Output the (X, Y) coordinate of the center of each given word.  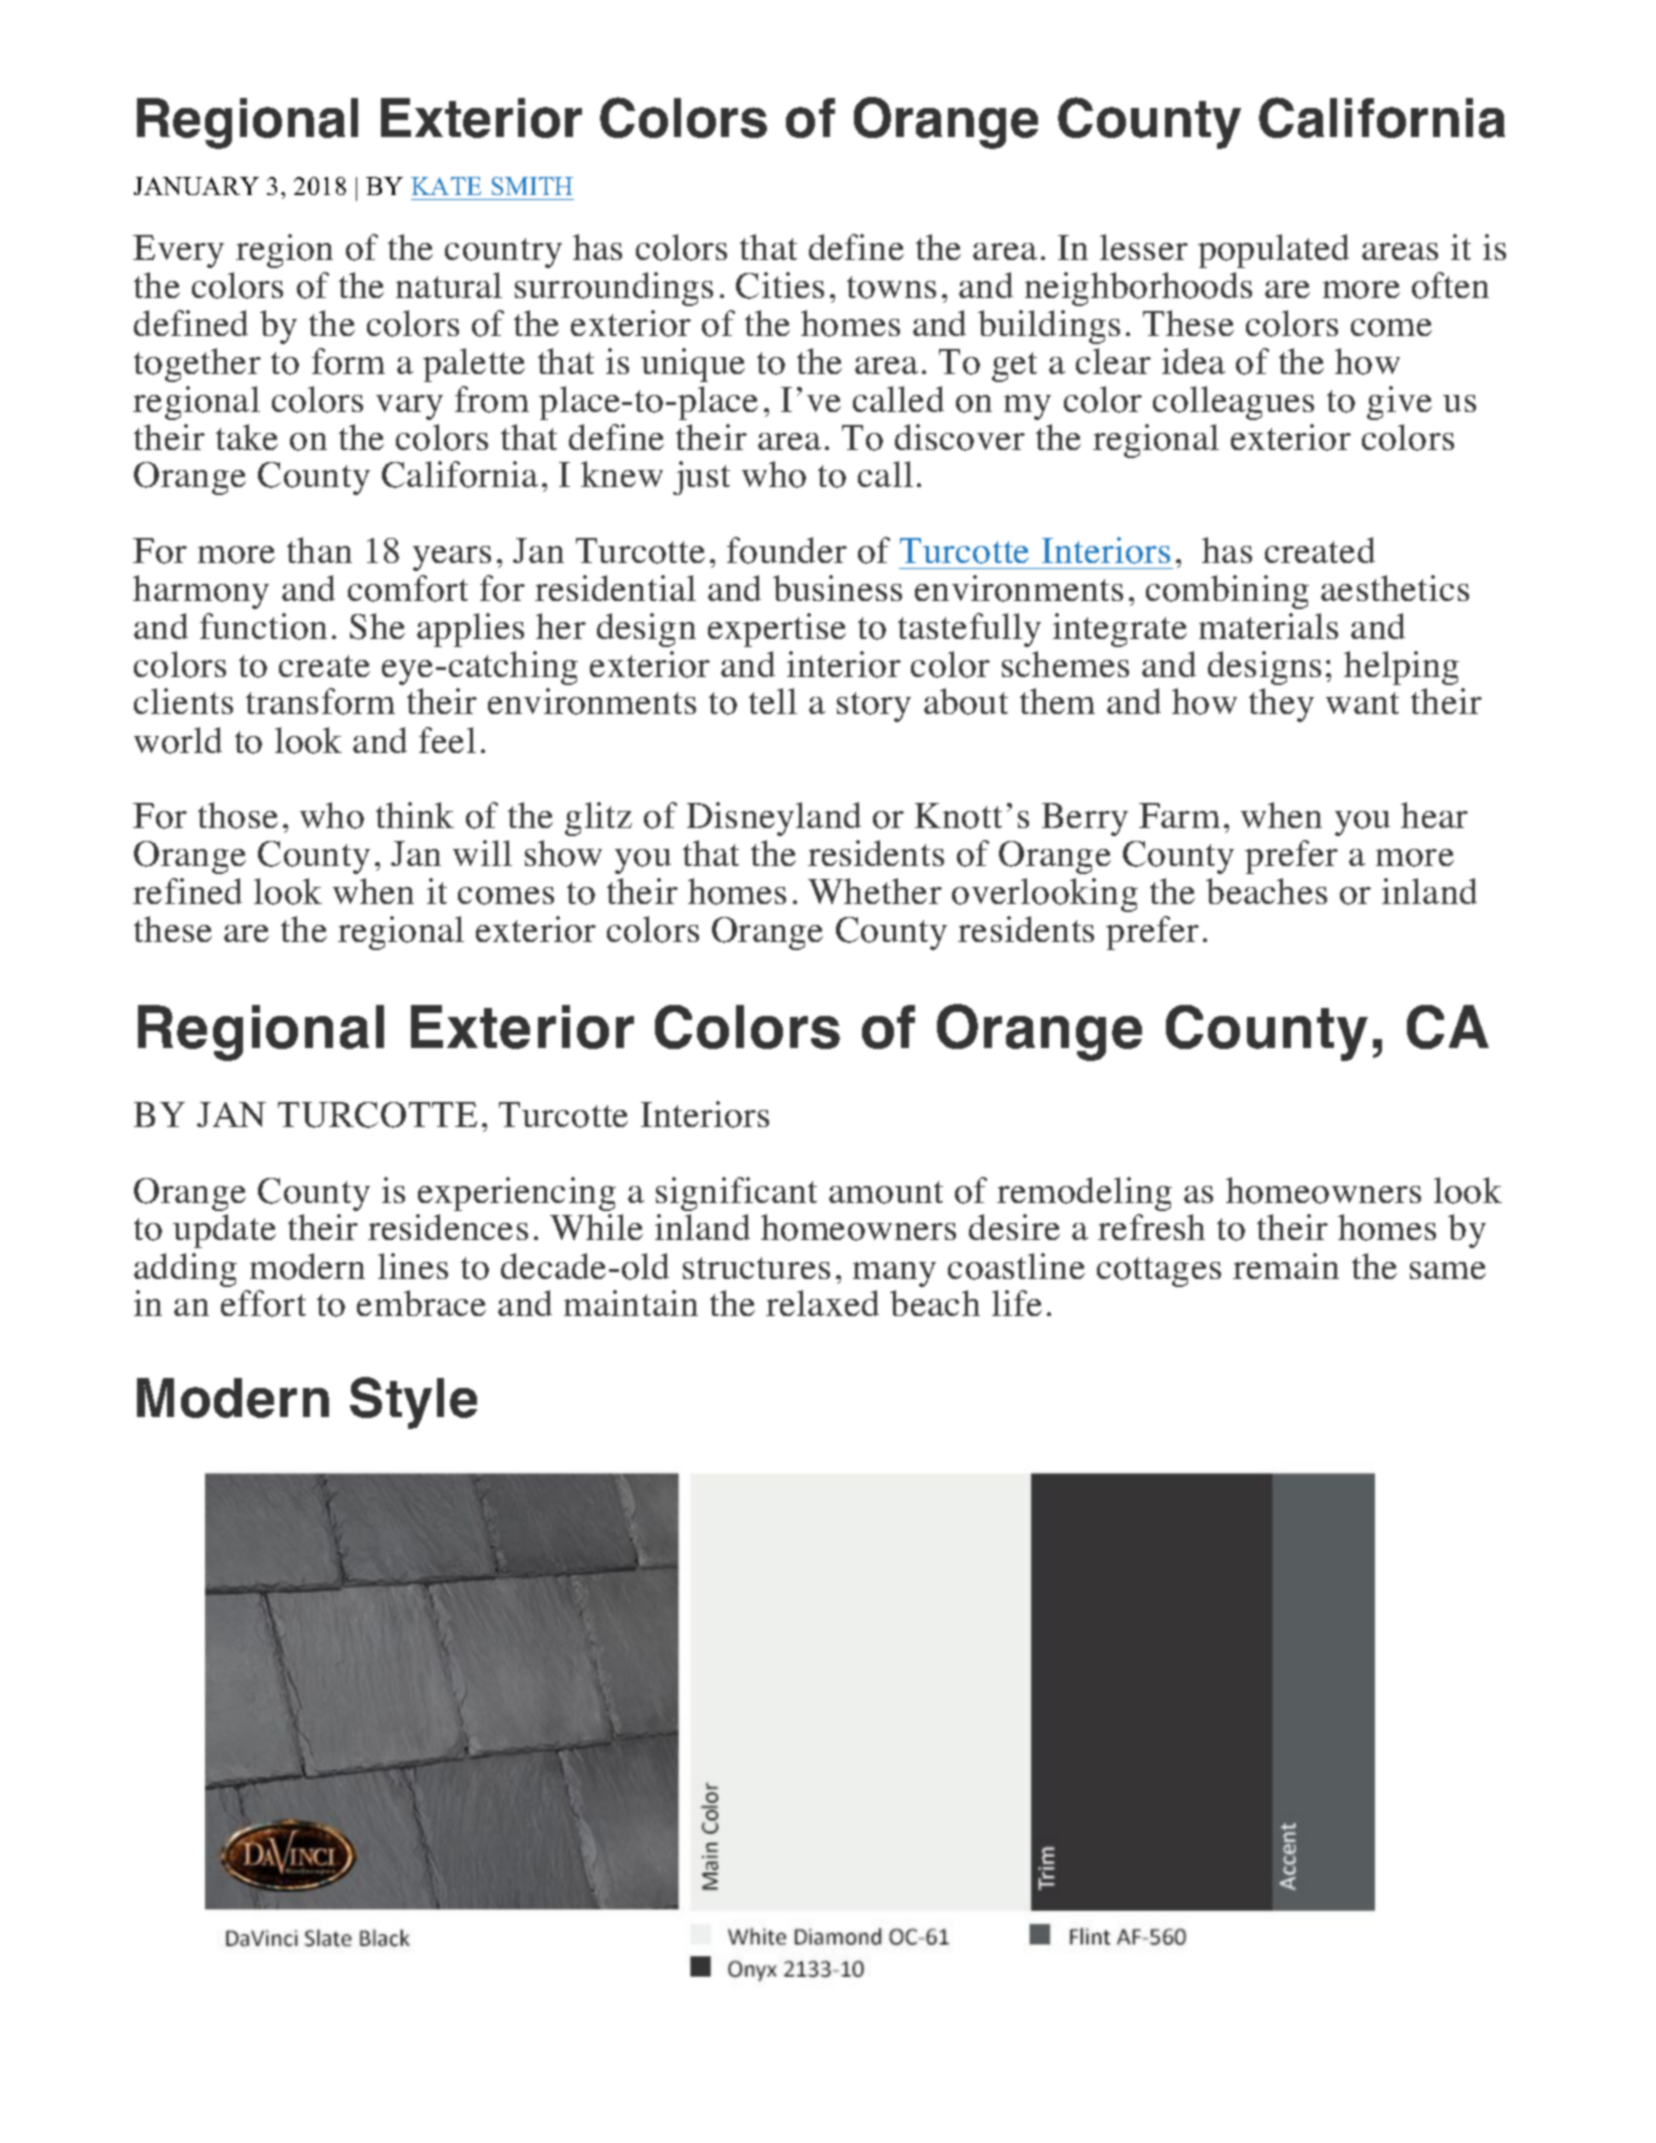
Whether (875, 891)
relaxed (822, 1303)
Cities (780, 285)
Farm (1179, 815)
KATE (446, 186)
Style (413, 1403)
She (377, 626)
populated (1273, 251)
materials (1268, 626)
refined (187, 891)
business (837, 588)
